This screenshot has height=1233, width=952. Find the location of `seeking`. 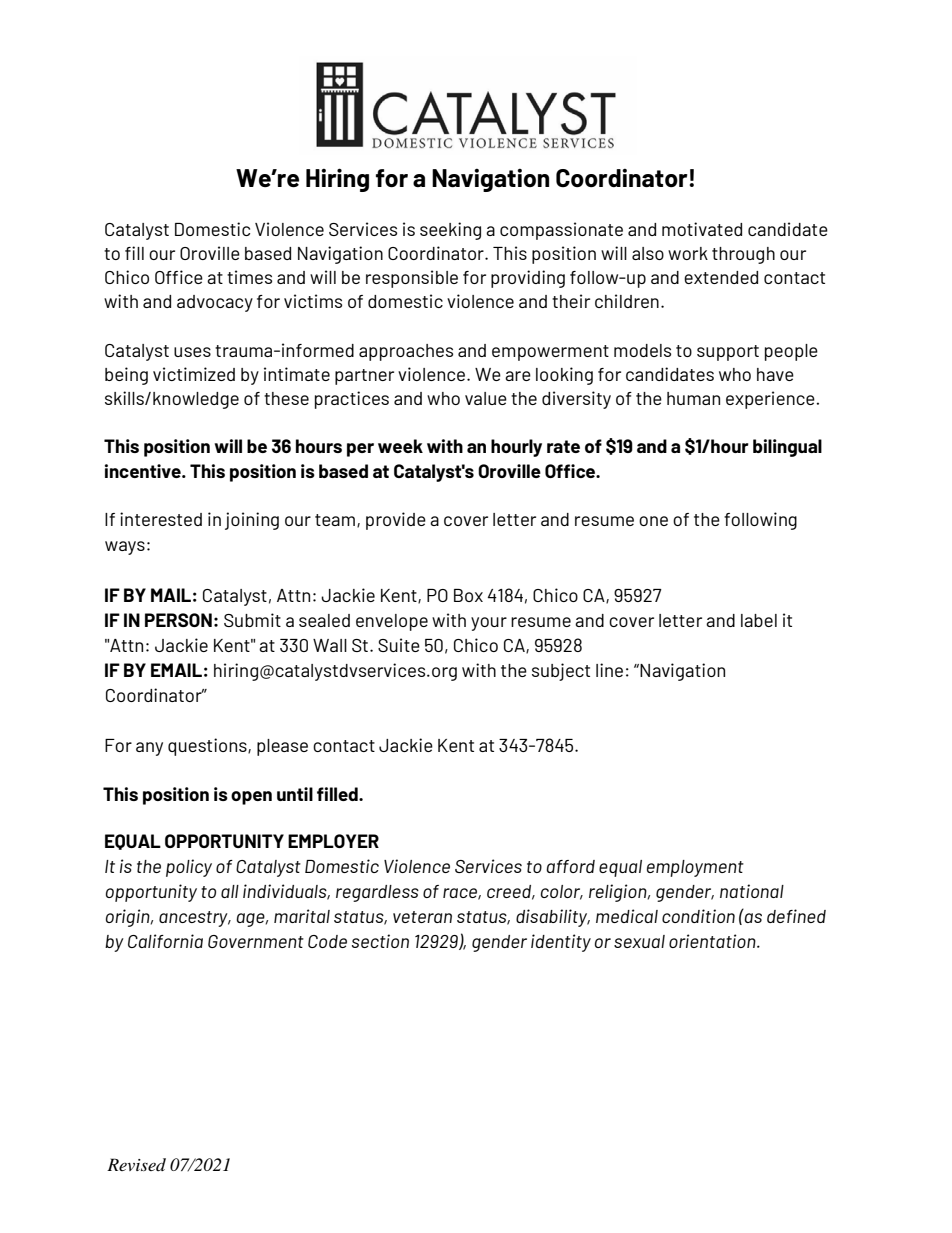

seeking is located at coordinates (450, 231).
